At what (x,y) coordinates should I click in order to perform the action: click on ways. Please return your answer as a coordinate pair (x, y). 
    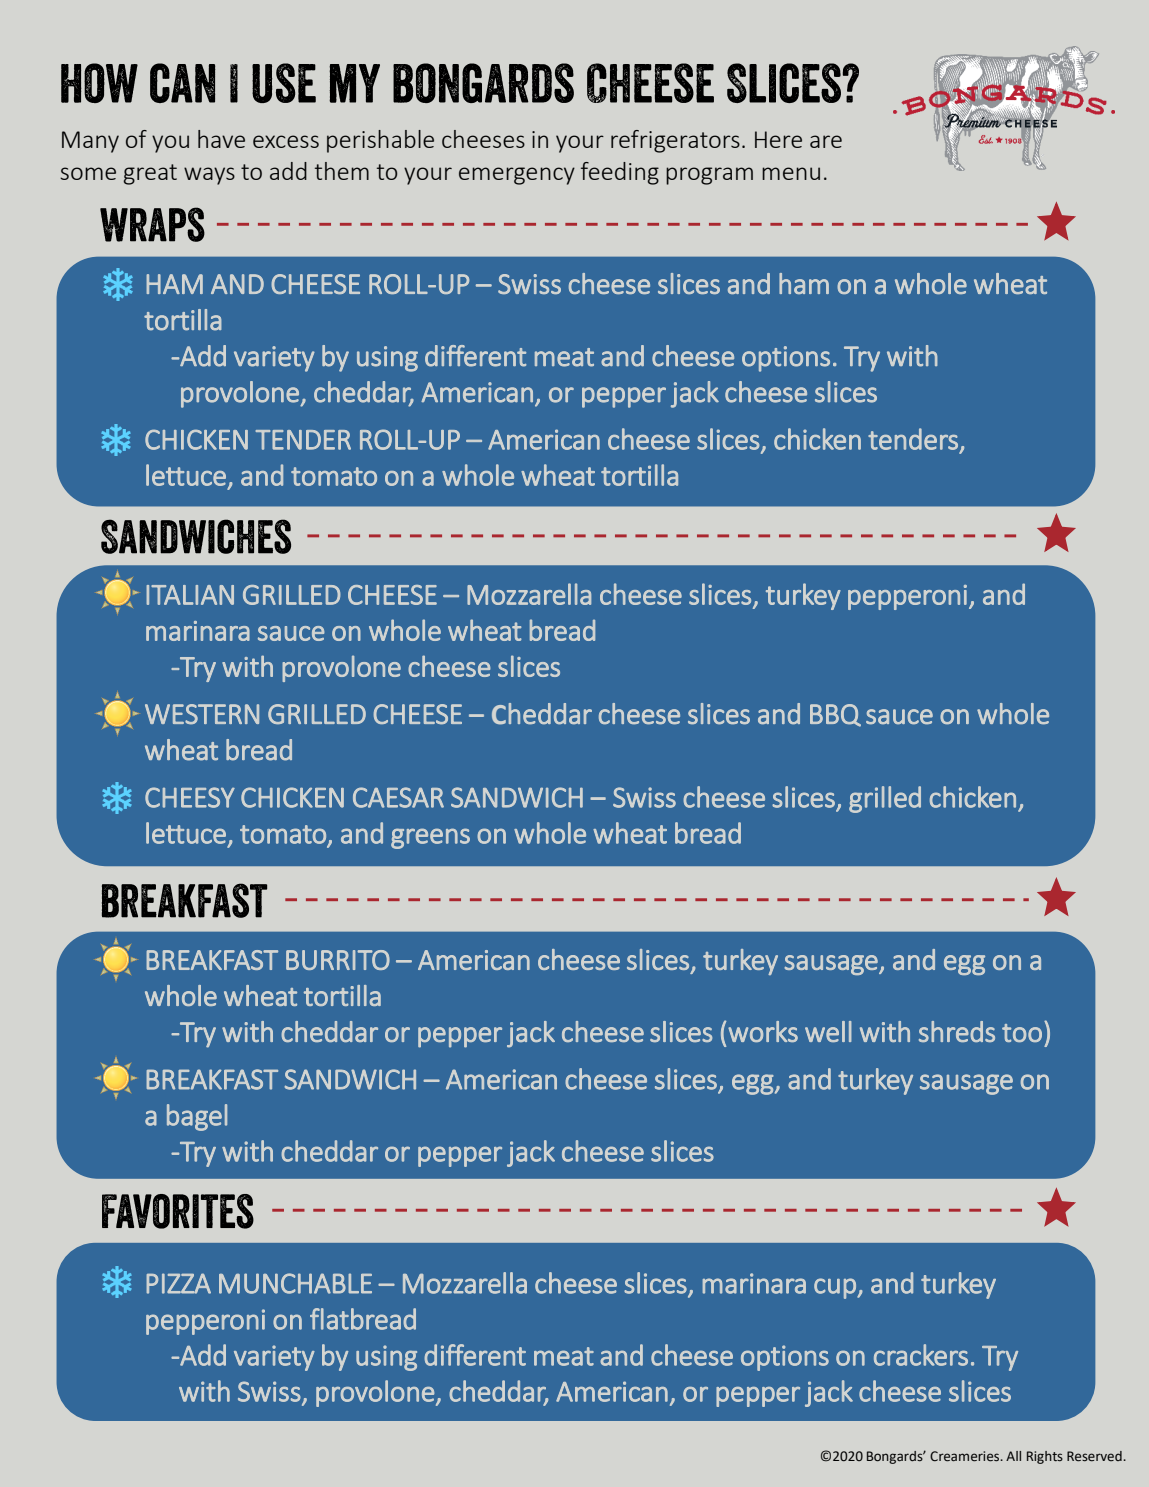
    Looking at the image, I should click on (209, 176).
